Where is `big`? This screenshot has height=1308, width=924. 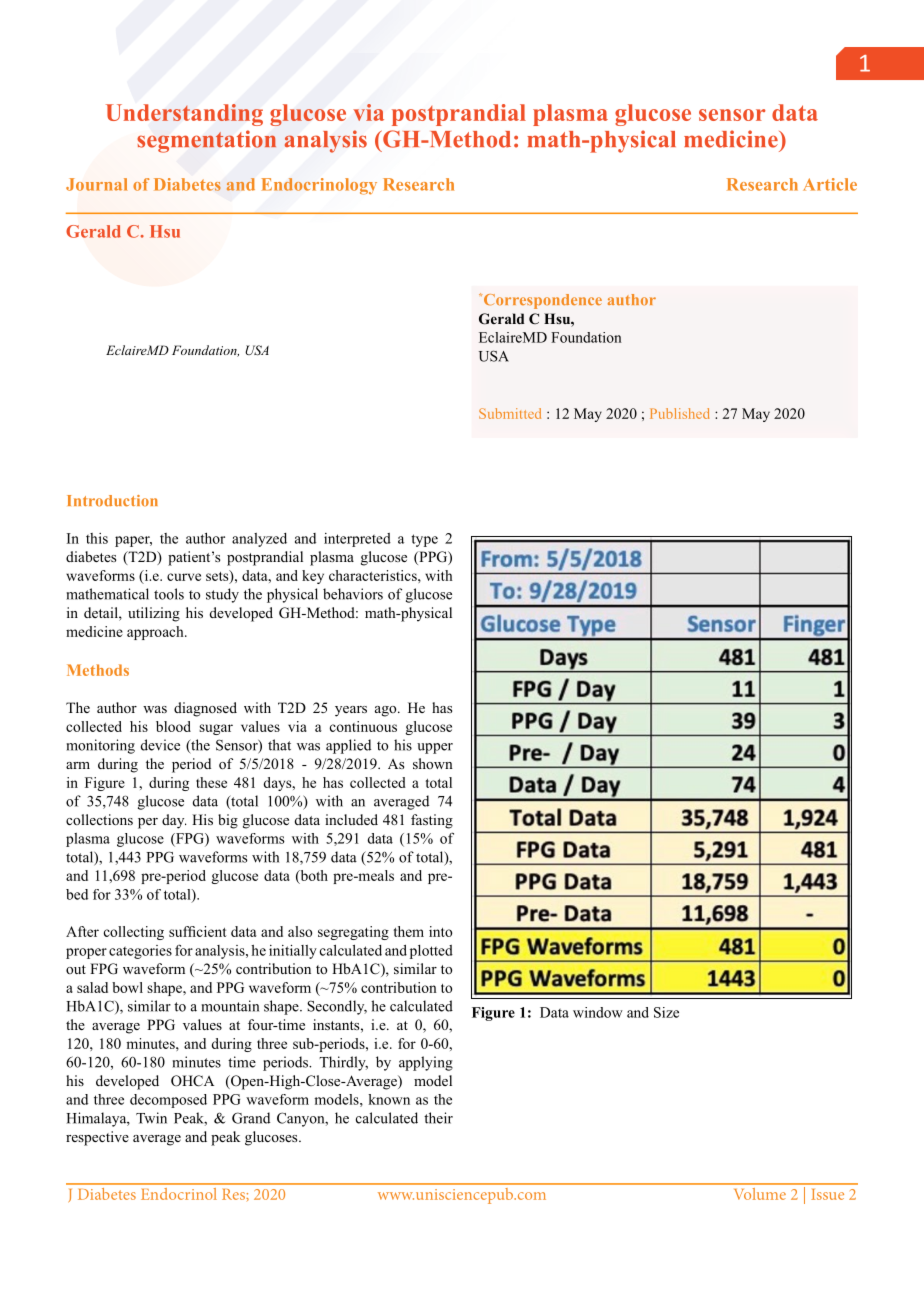
big is located at coordinates (228, 821).
